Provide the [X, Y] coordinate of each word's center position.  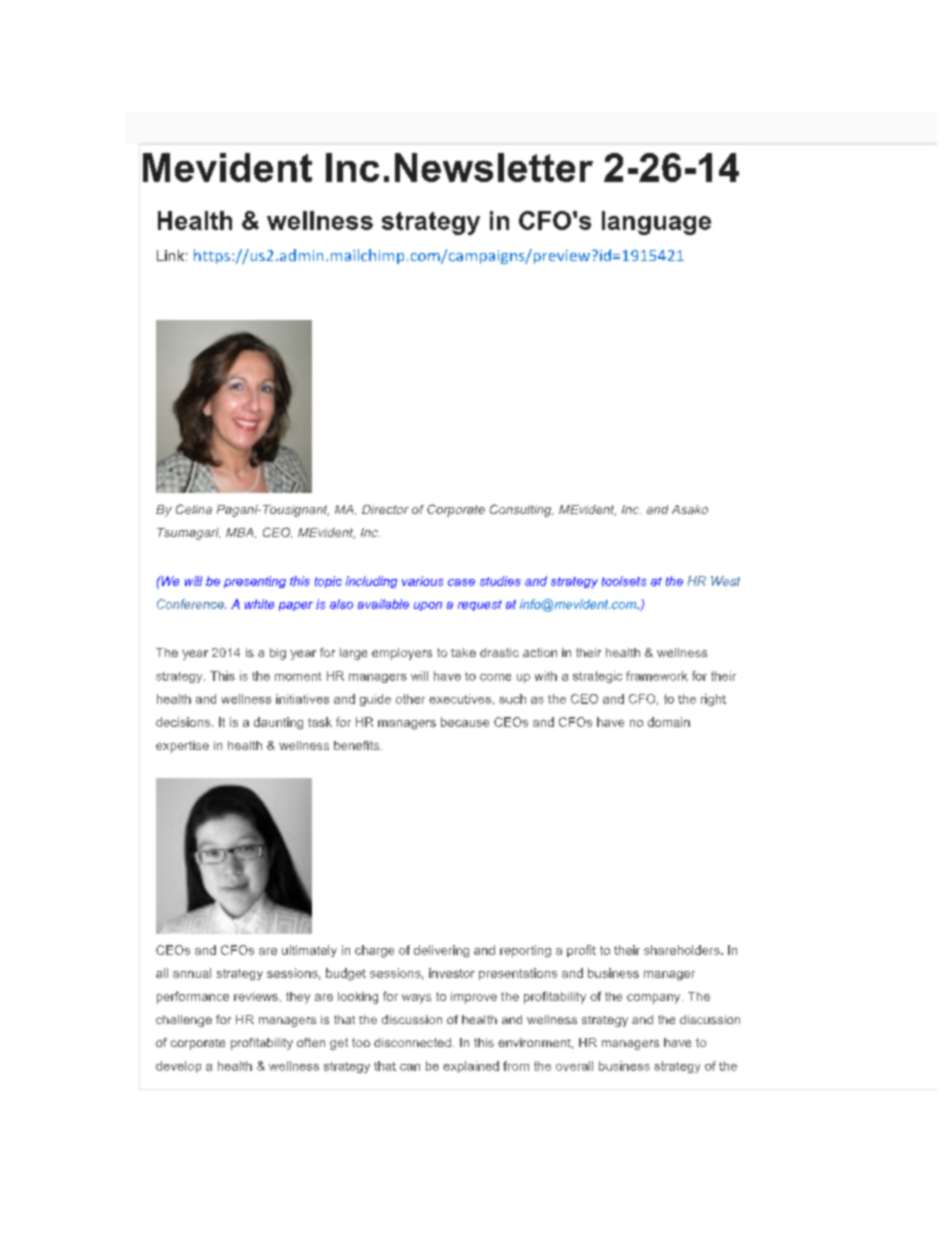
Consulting [521, 510]
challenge [184, 1021]
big [278, 654]
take [463, 652]
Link [170, 255]
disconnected [412, 1042]
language [656, 223]
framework [657, 676]
